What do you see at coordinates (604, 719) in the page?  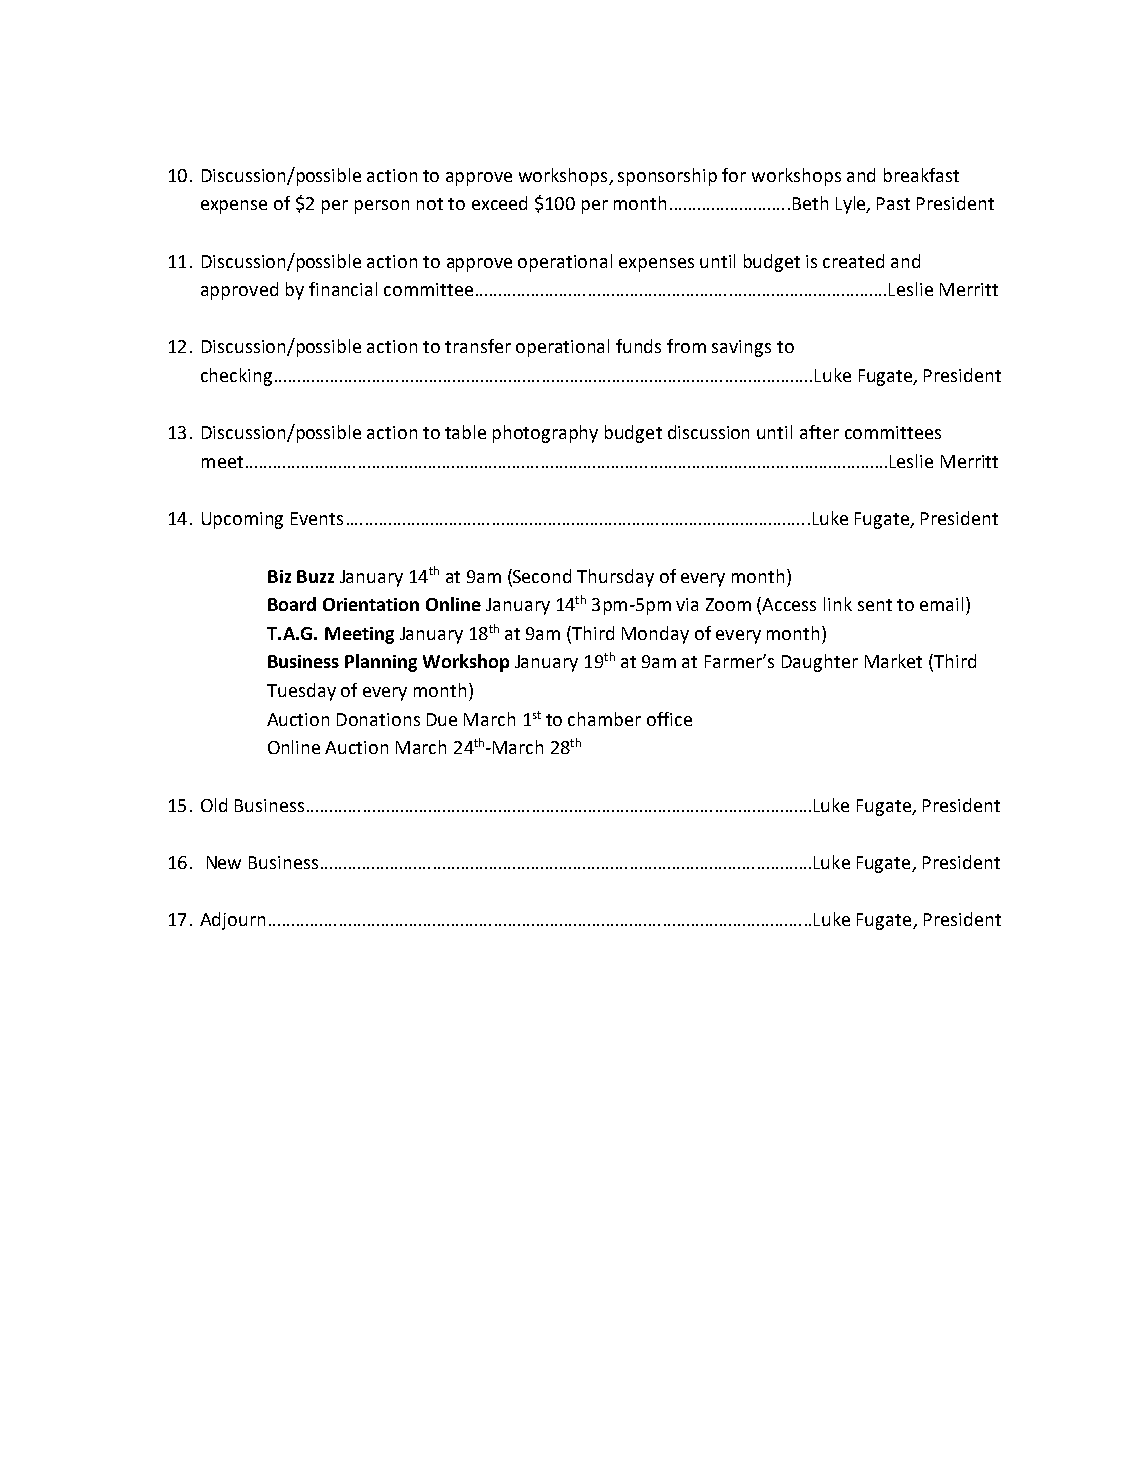 I see `chamber` at bounding box center [604, 719].
